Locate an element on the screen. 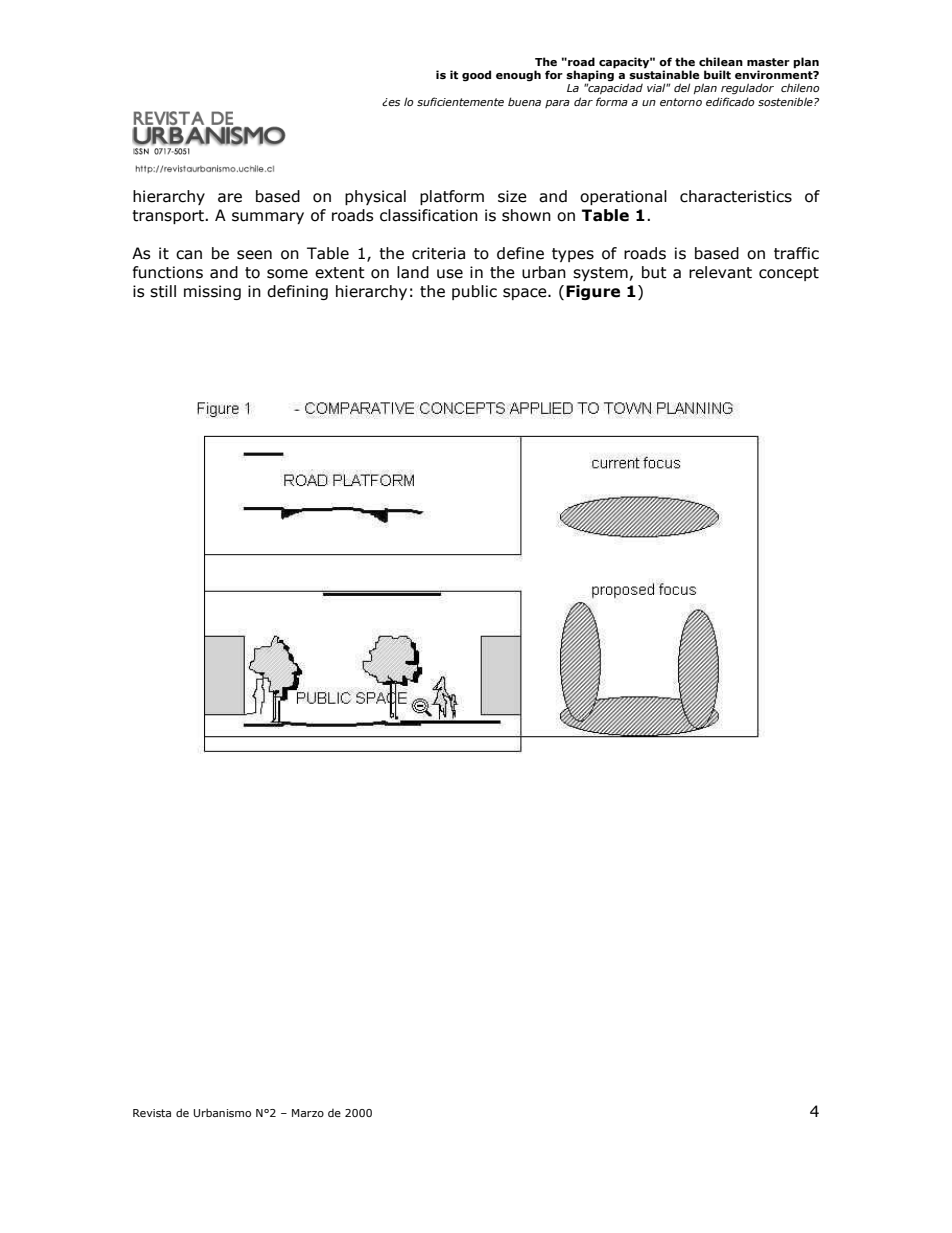  use is located at coordinates (450, 274).
